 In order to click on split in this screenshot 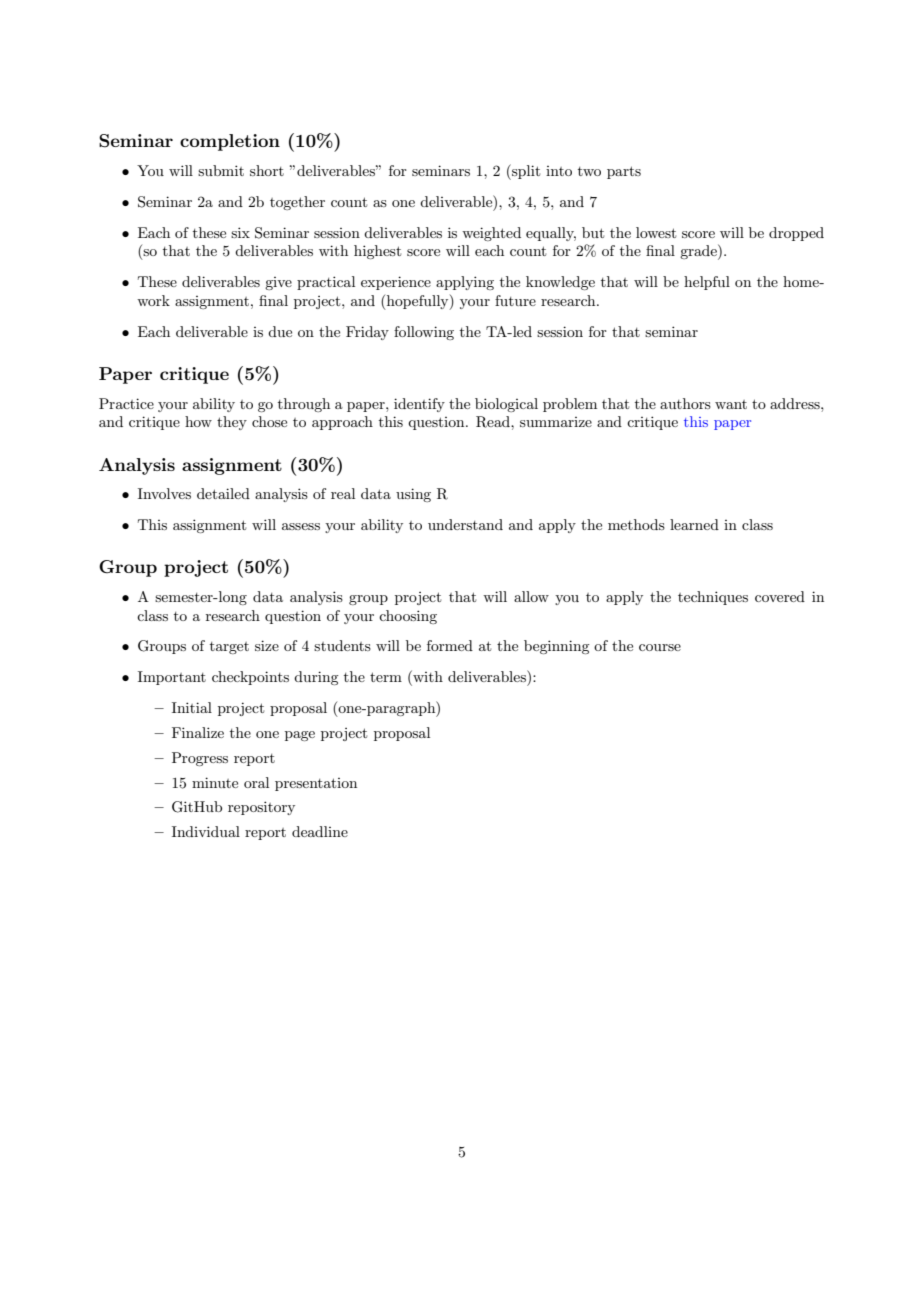, I will do `click(525, 172)`.
